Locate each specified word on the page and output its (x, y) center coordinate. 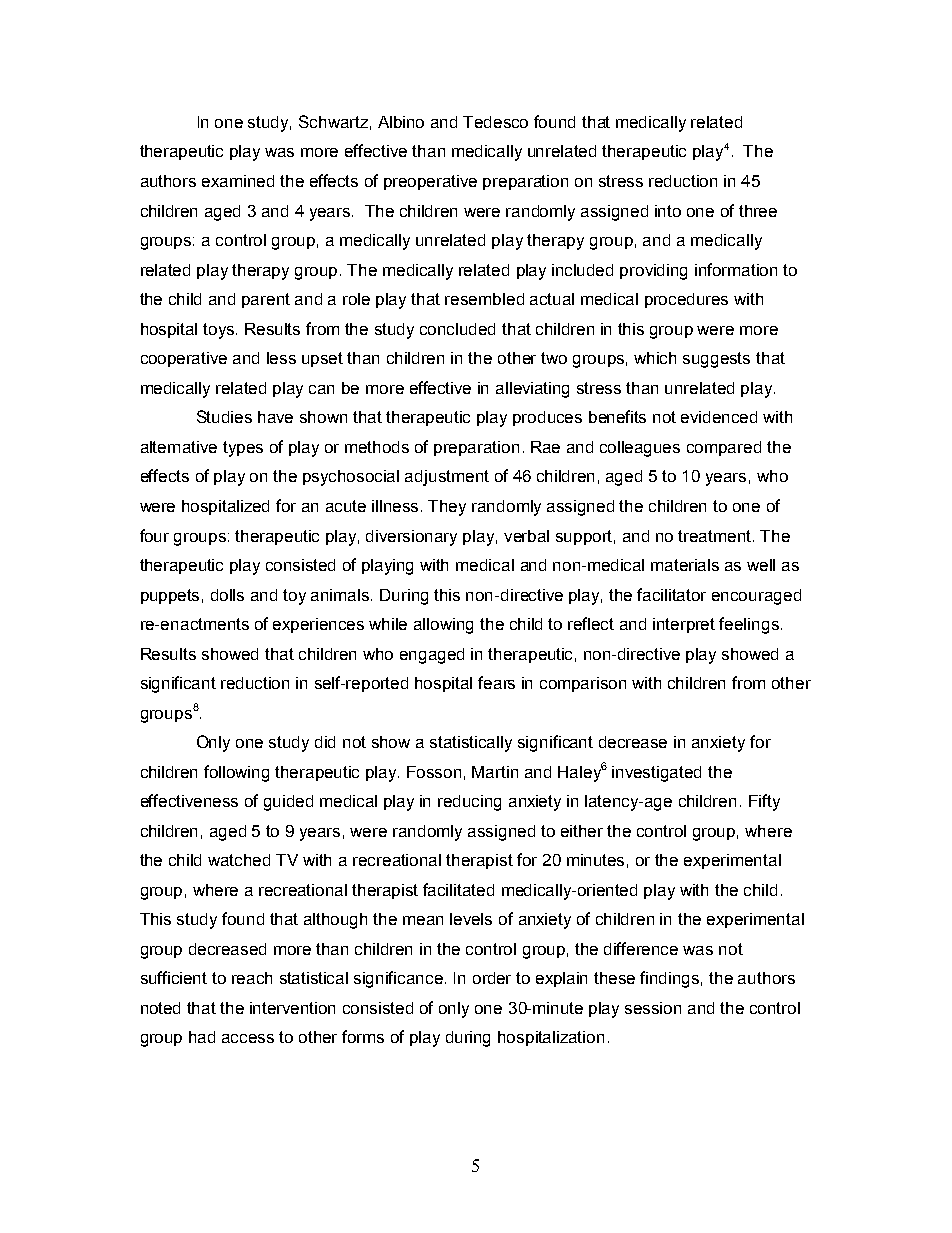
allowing (443, 626)
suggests (716, 360)
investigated (656, 774)
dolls (227, 595)
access (248, 1038)
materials (685, 565)
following (236, 773)
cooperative (184, 359)
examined (238, 181)
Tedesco (495, 122)
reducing (469, 803)
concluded (457, 329)
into (668, 211)
